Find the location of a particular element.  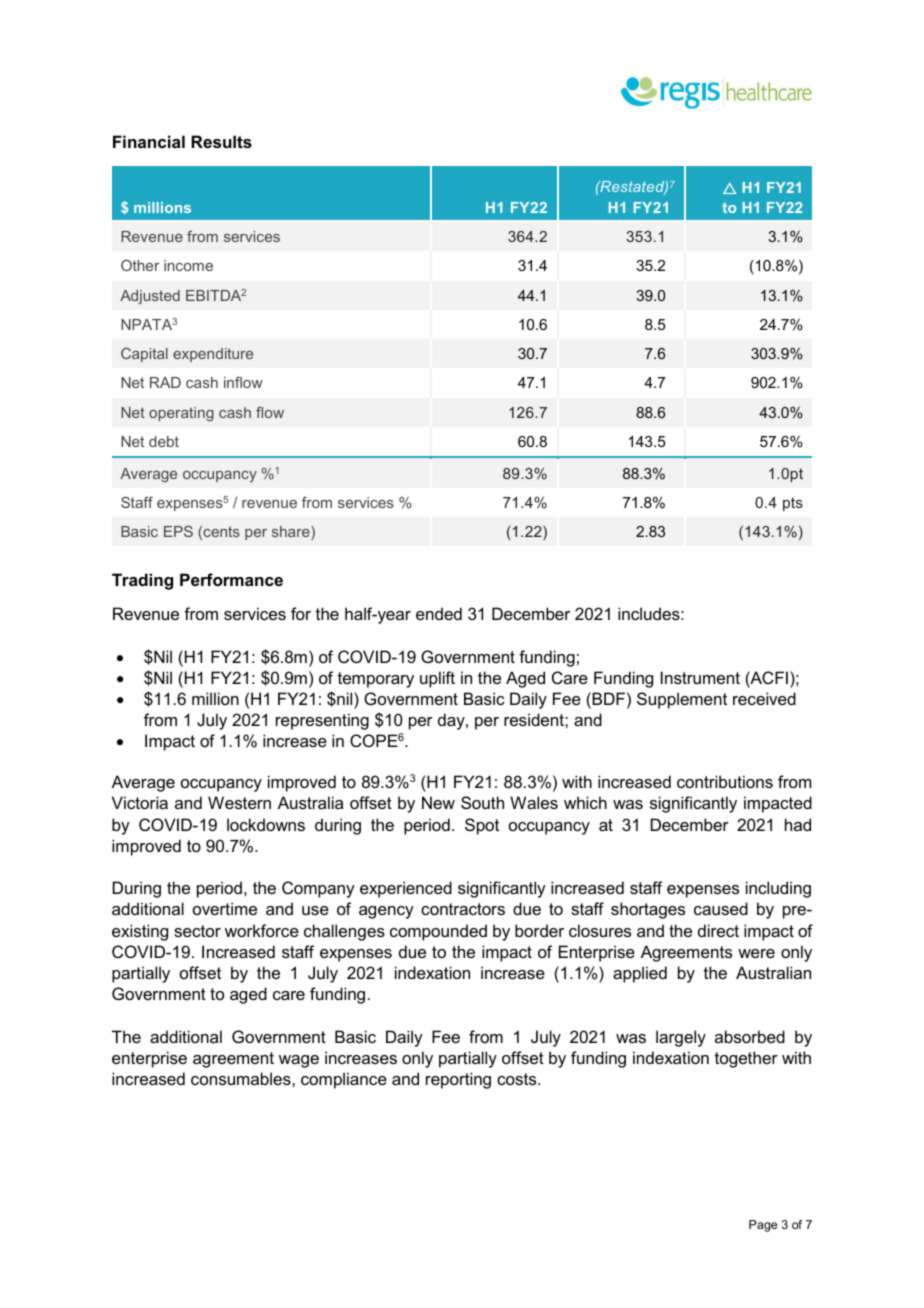

income is located at coordinates (188, 265).
